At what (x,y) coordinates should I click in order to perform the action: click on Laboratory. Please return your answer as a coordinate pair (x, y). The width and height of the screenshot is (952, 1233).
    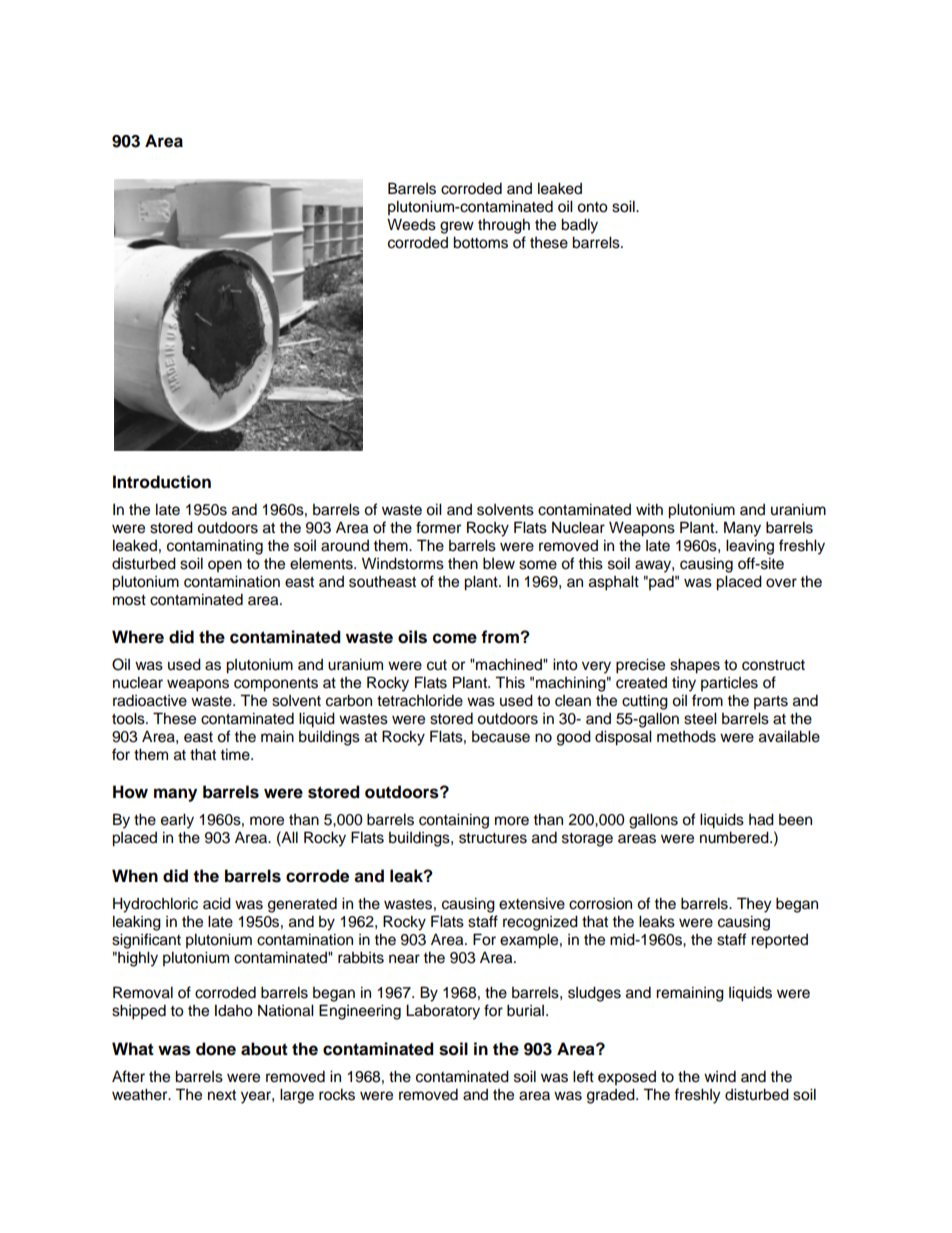
    Looking at the image, I should click on (443, 1012).
